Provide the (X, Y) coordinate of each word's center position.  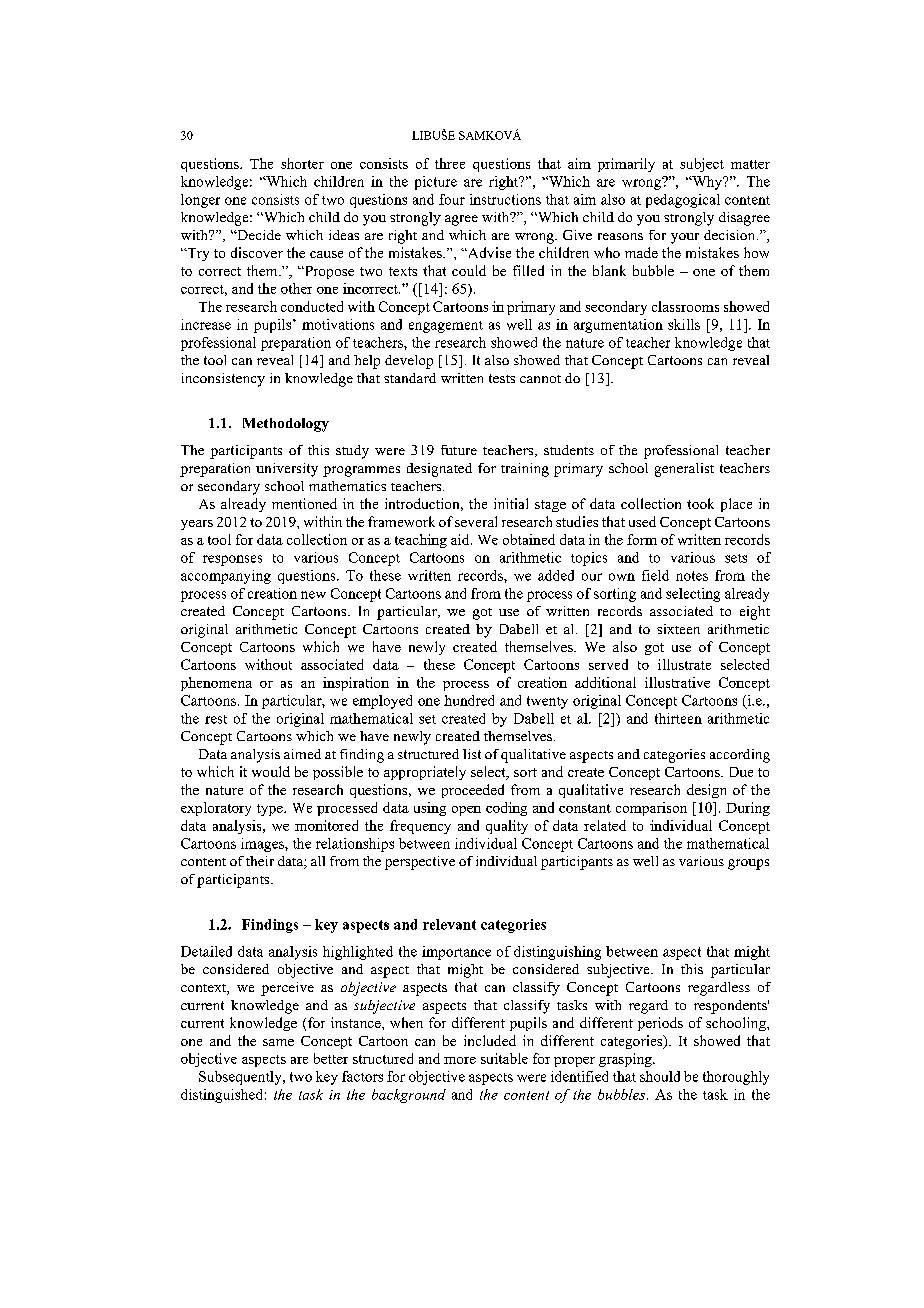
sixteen (678, 629)
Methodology (286, 425)
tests (502, 378)
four (452, 199)
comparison (651, 809)
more (460, 1060)
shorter (302, 163)
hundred (469, 700)
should (660, 1076)
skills (684, 324)
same (278, 1042)
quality (507, 827)
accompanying (226, 577)
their (260, 861)
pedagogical (683, 201)
